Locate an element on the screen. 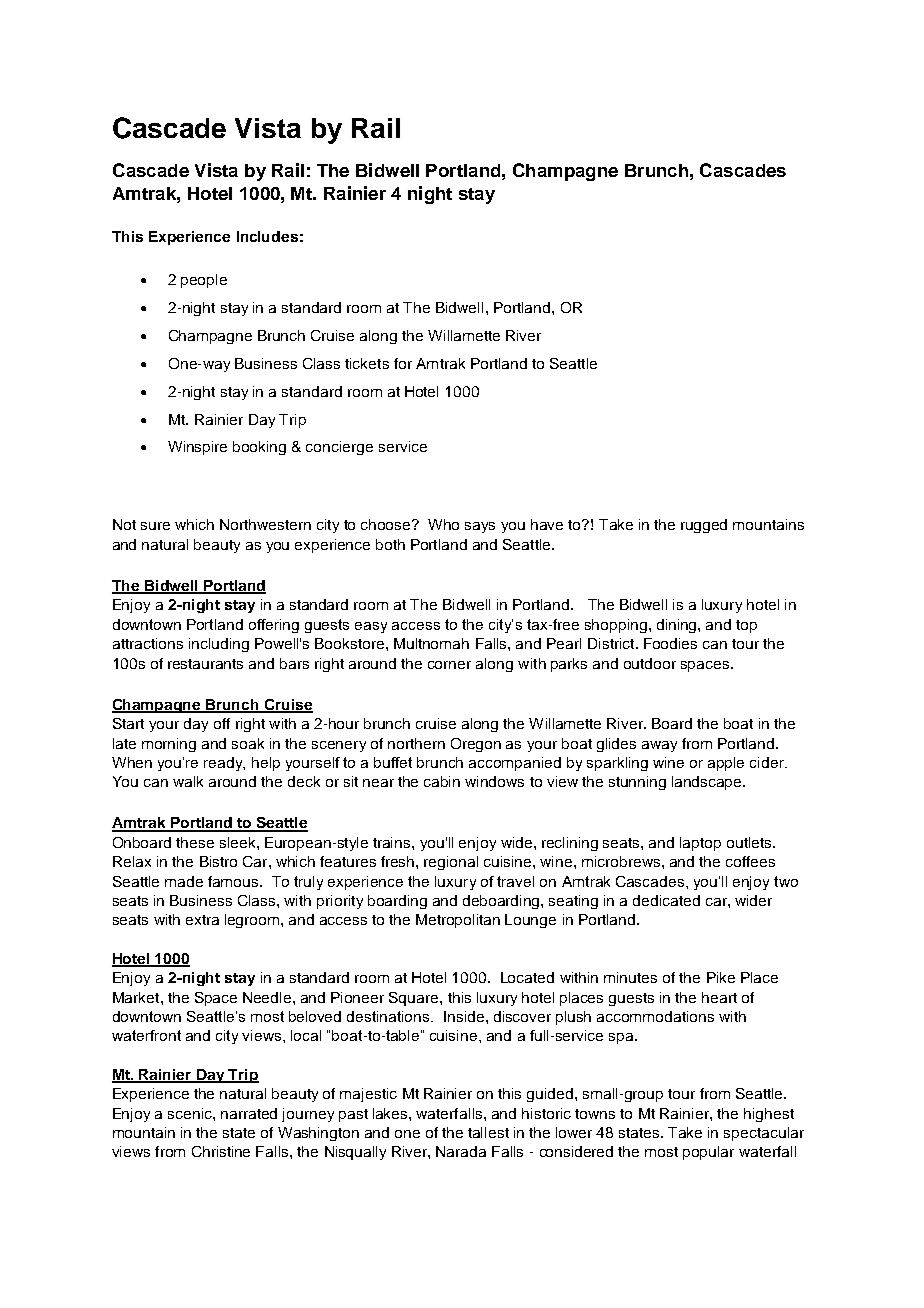  Bistro is located at coordinates (218, 861).
